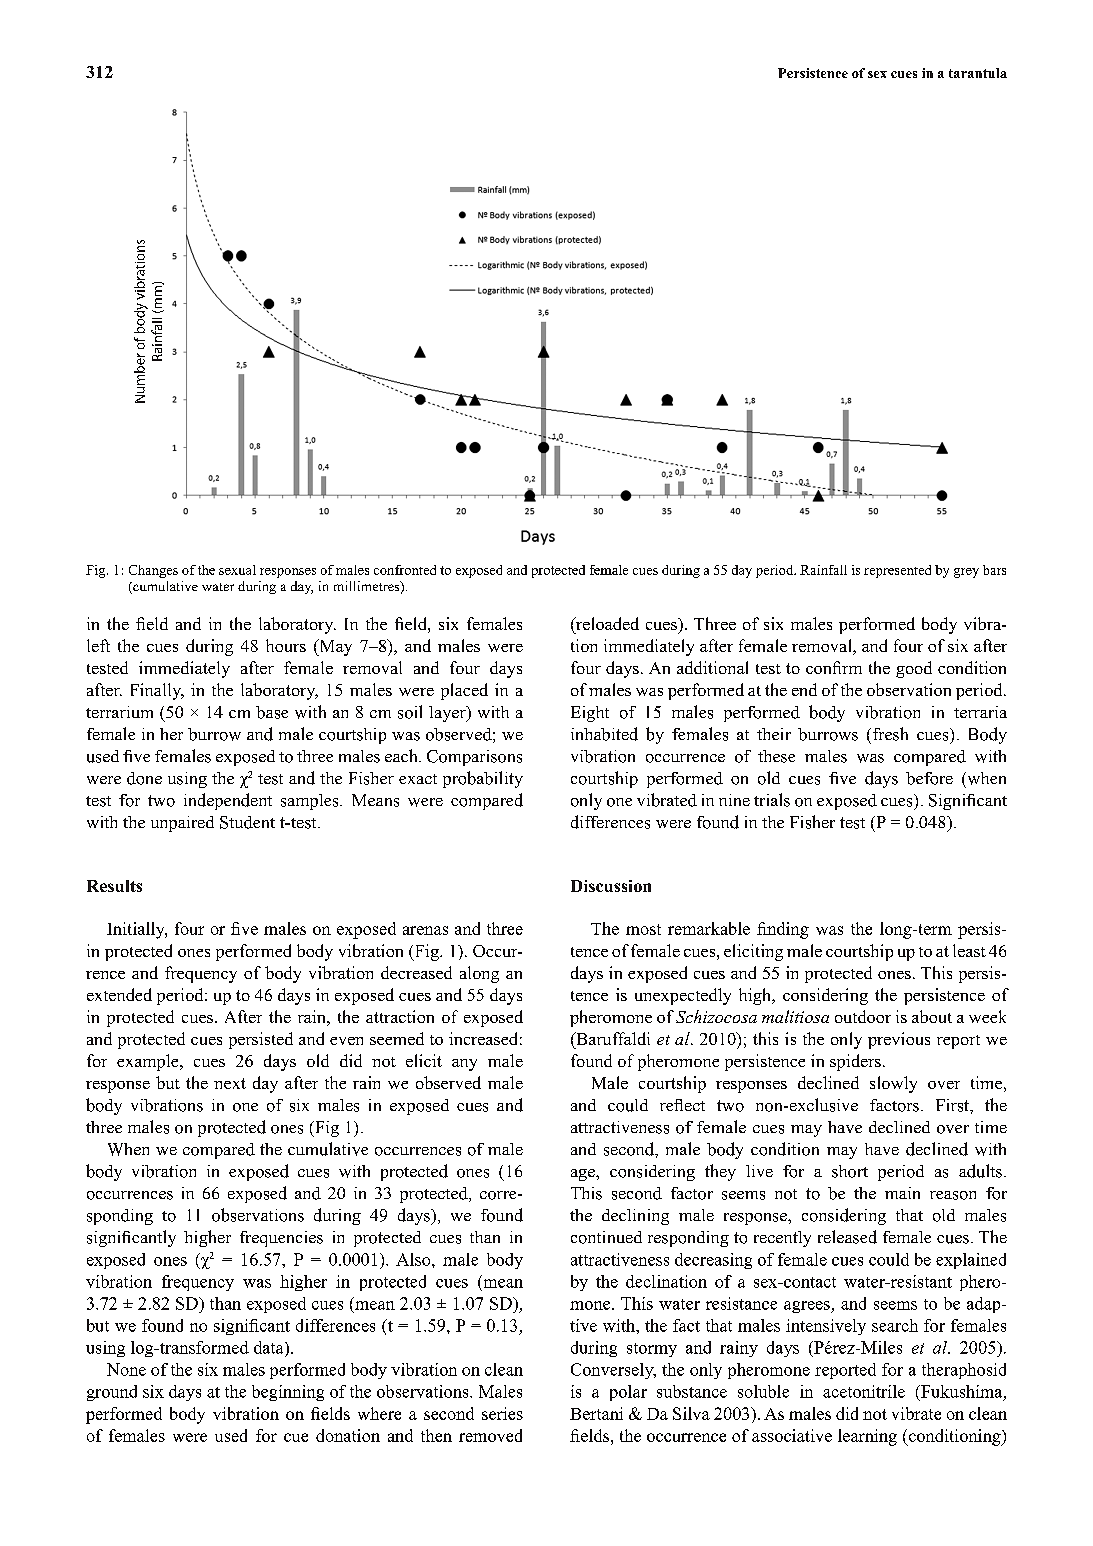 The width and height of the screenshot is (1093, 1546). Describe the element at coordinates (929, 778) in the screenshot. I see `before` at that location.
